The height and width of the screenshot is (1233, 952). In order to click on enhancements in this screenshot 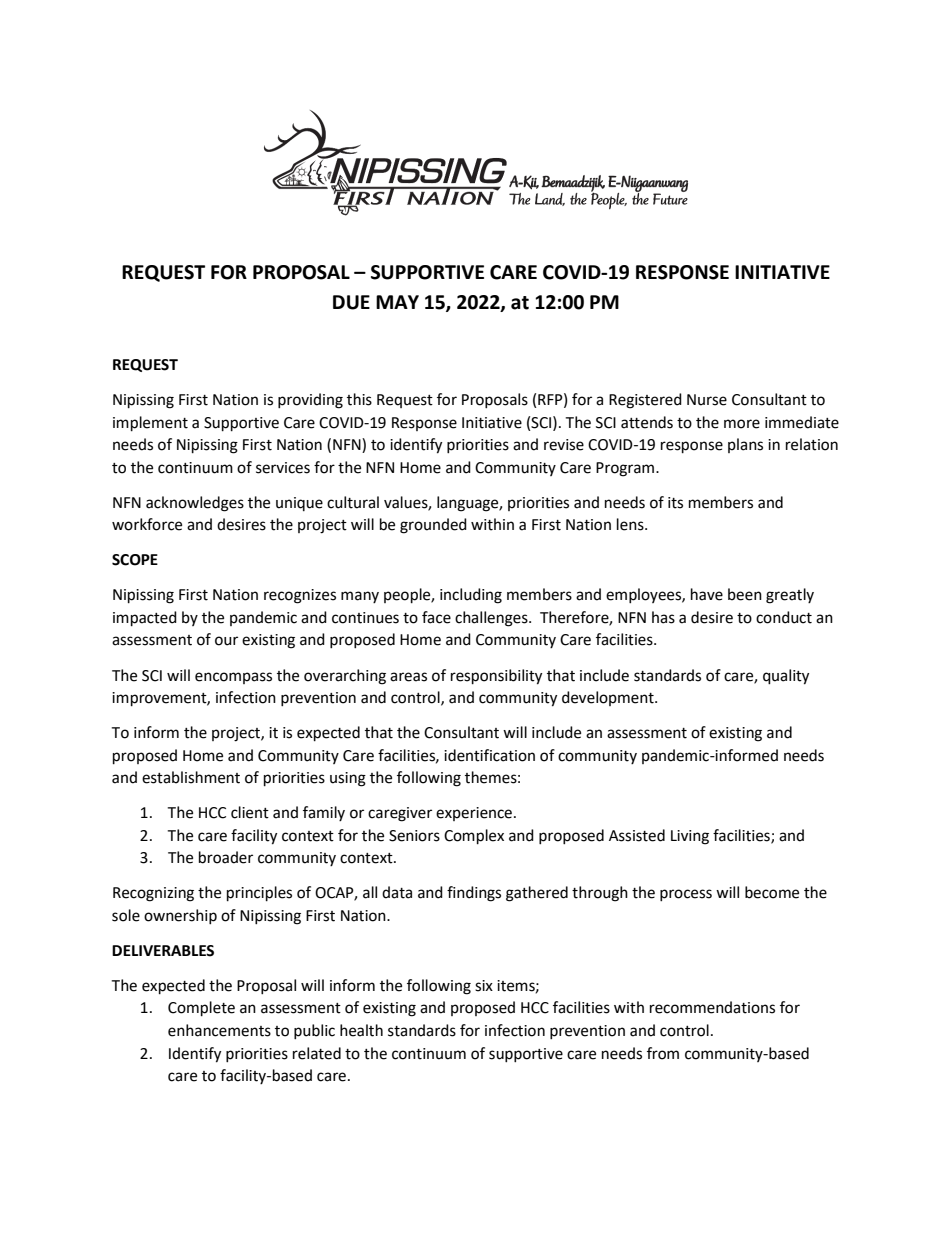, I will do `click(219, 1030)`.
